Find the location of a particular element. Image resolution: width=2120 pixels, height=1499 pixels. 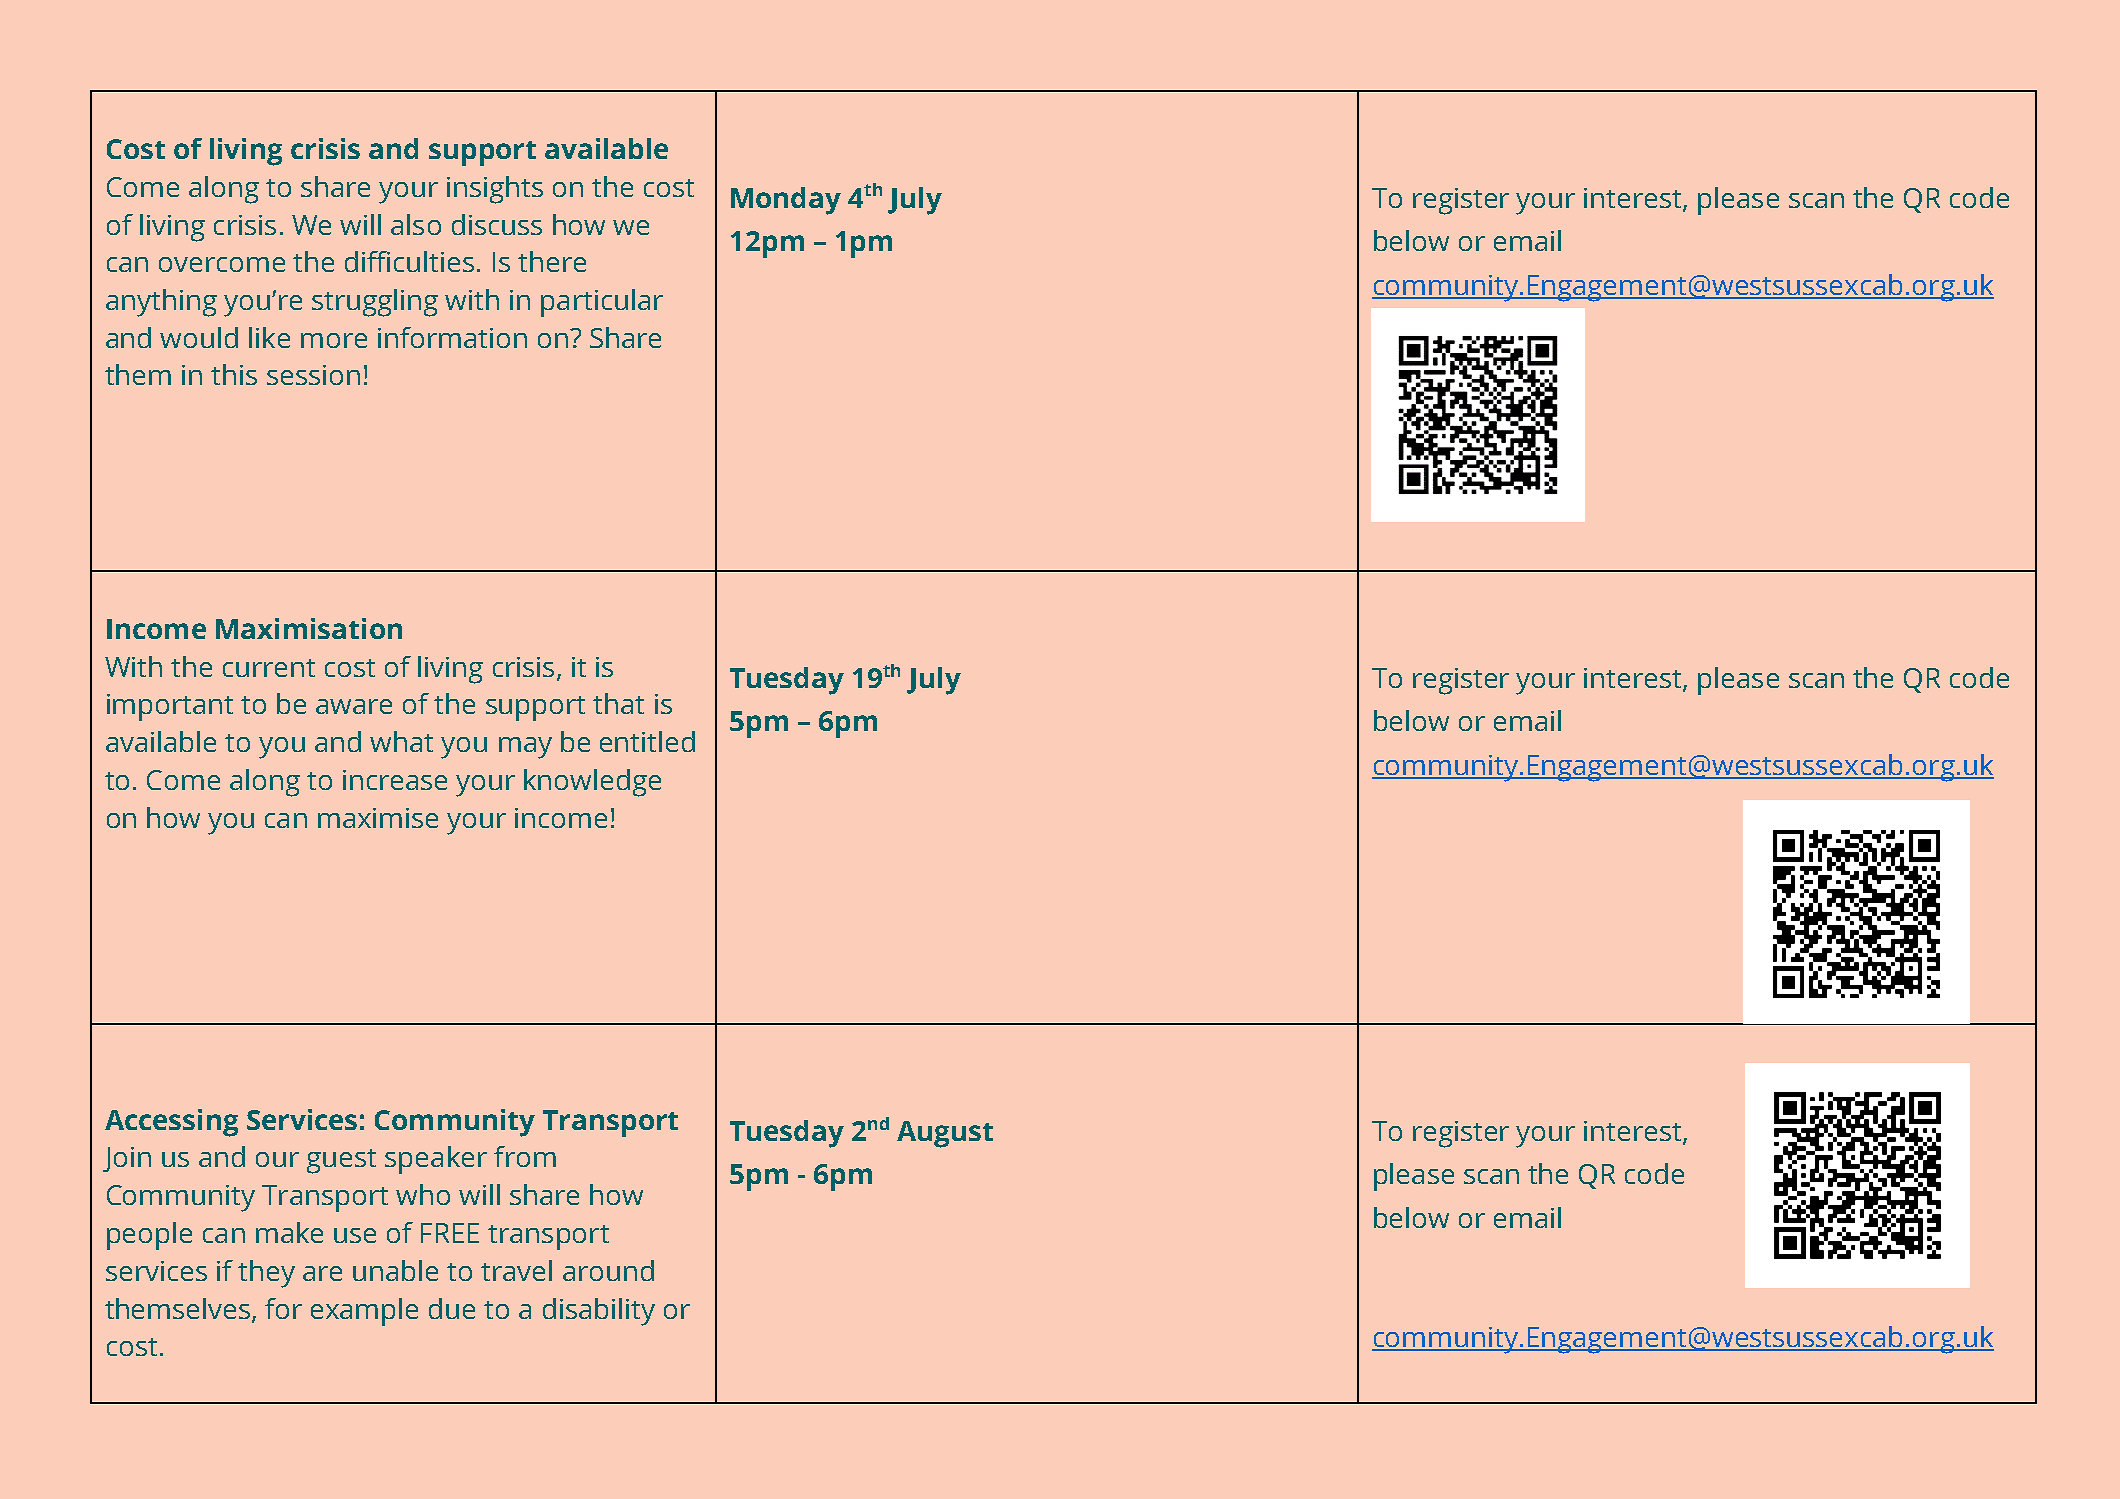

may is located at coordinates (525, 748).
